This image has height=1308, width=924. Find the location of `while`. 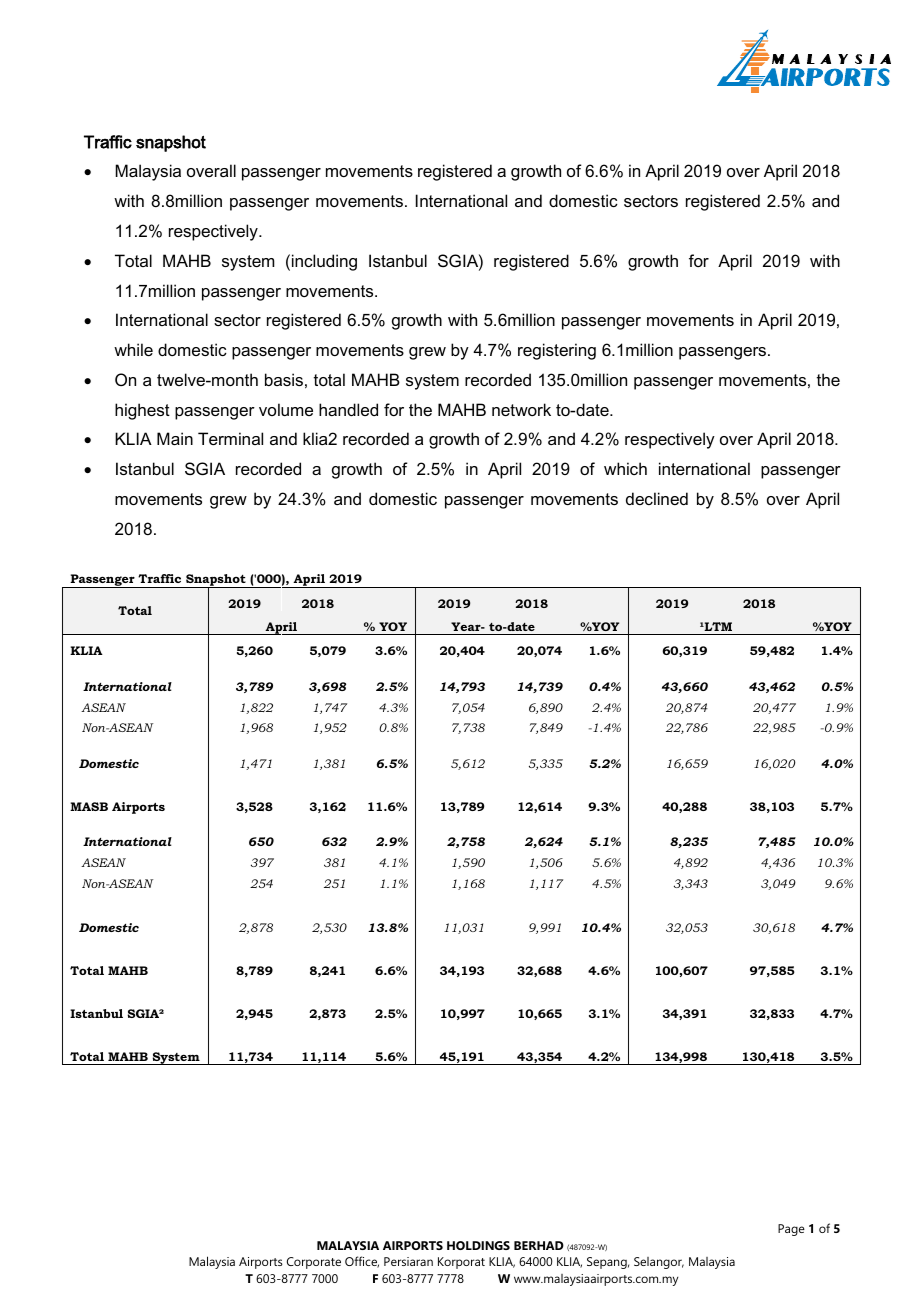

while is located at coordinates (133, 349).
